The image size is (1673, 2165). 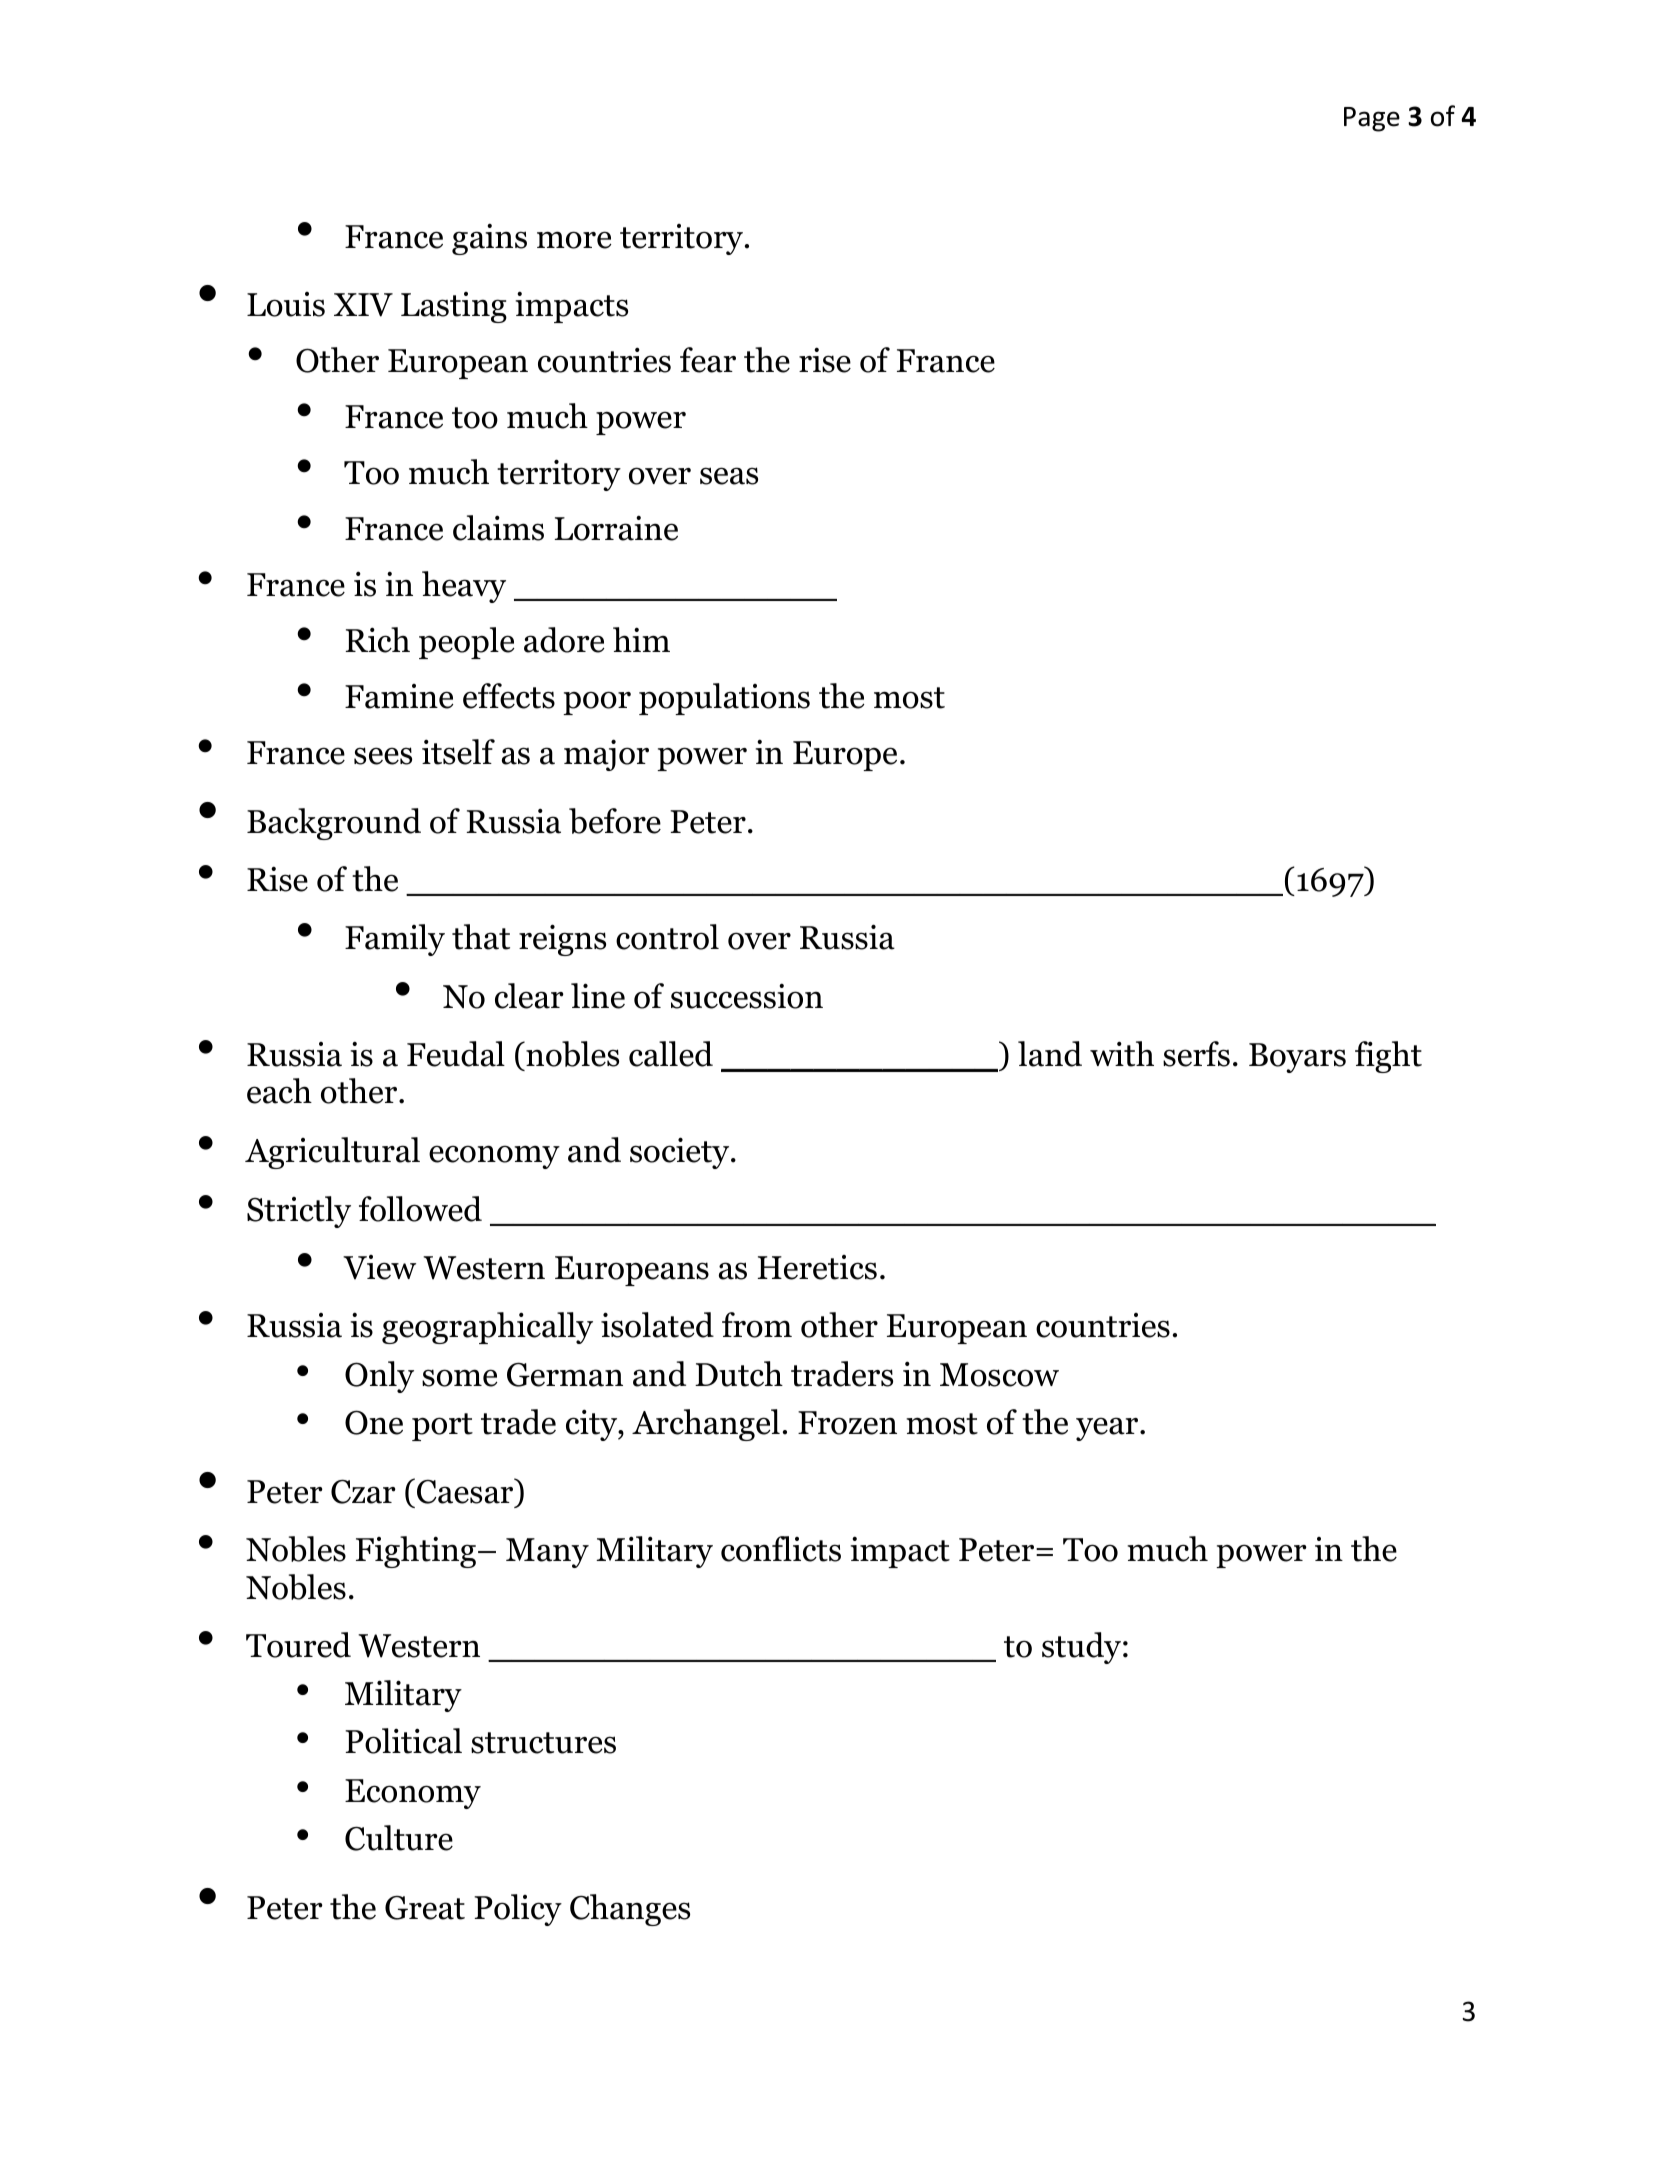 I want to click on populations, so click(x=724, y=699).
